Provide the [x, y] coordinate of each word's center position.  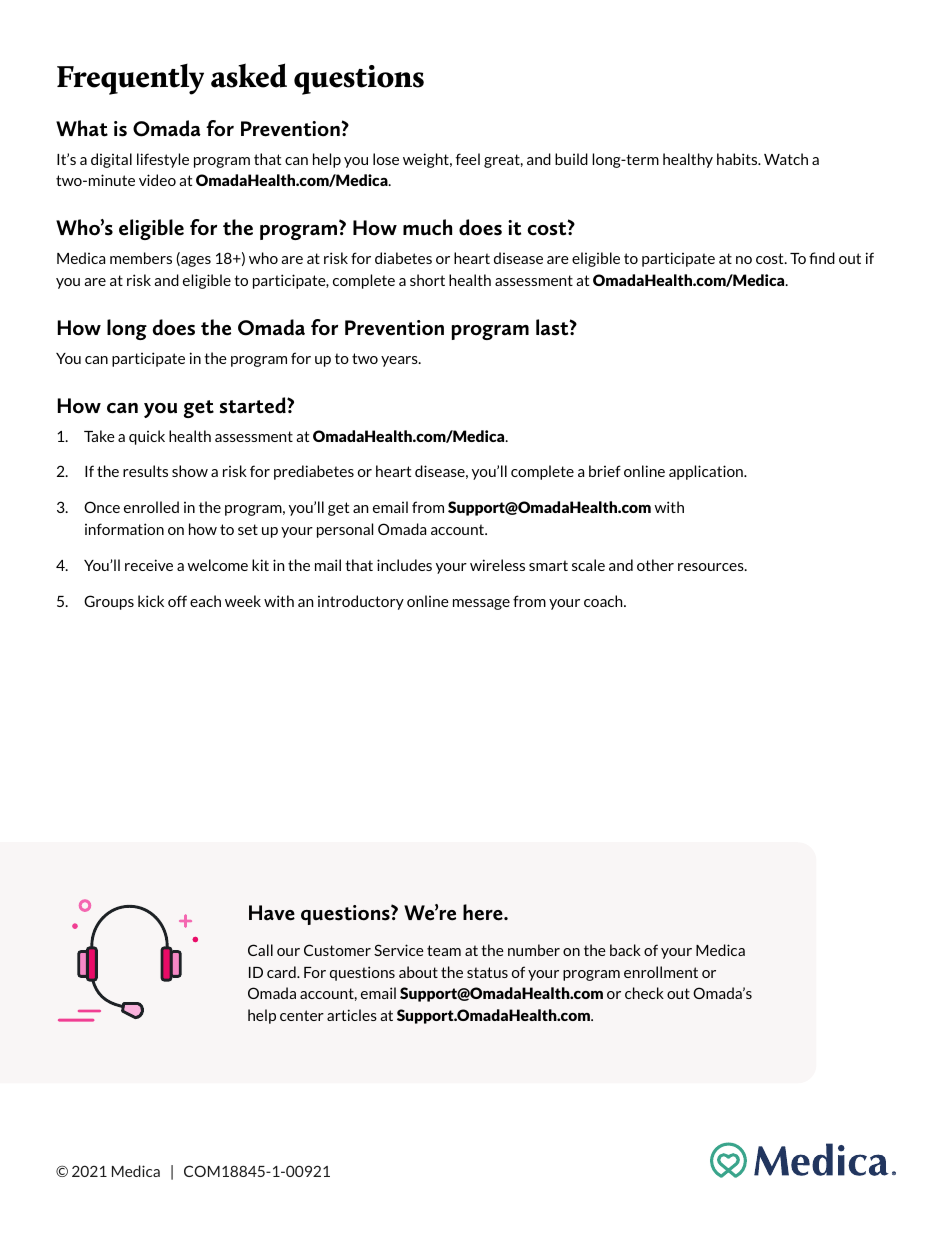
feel [467, 159]
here [484, 912]
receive [149, 565]
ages [195, 261]
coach [604, 601]
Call [260, 950]
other [655, 565]
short [427, 280]
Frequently [130, 79]
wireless [497, 565]
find [822, 258]
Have [272, 913]
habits [738, 159]
